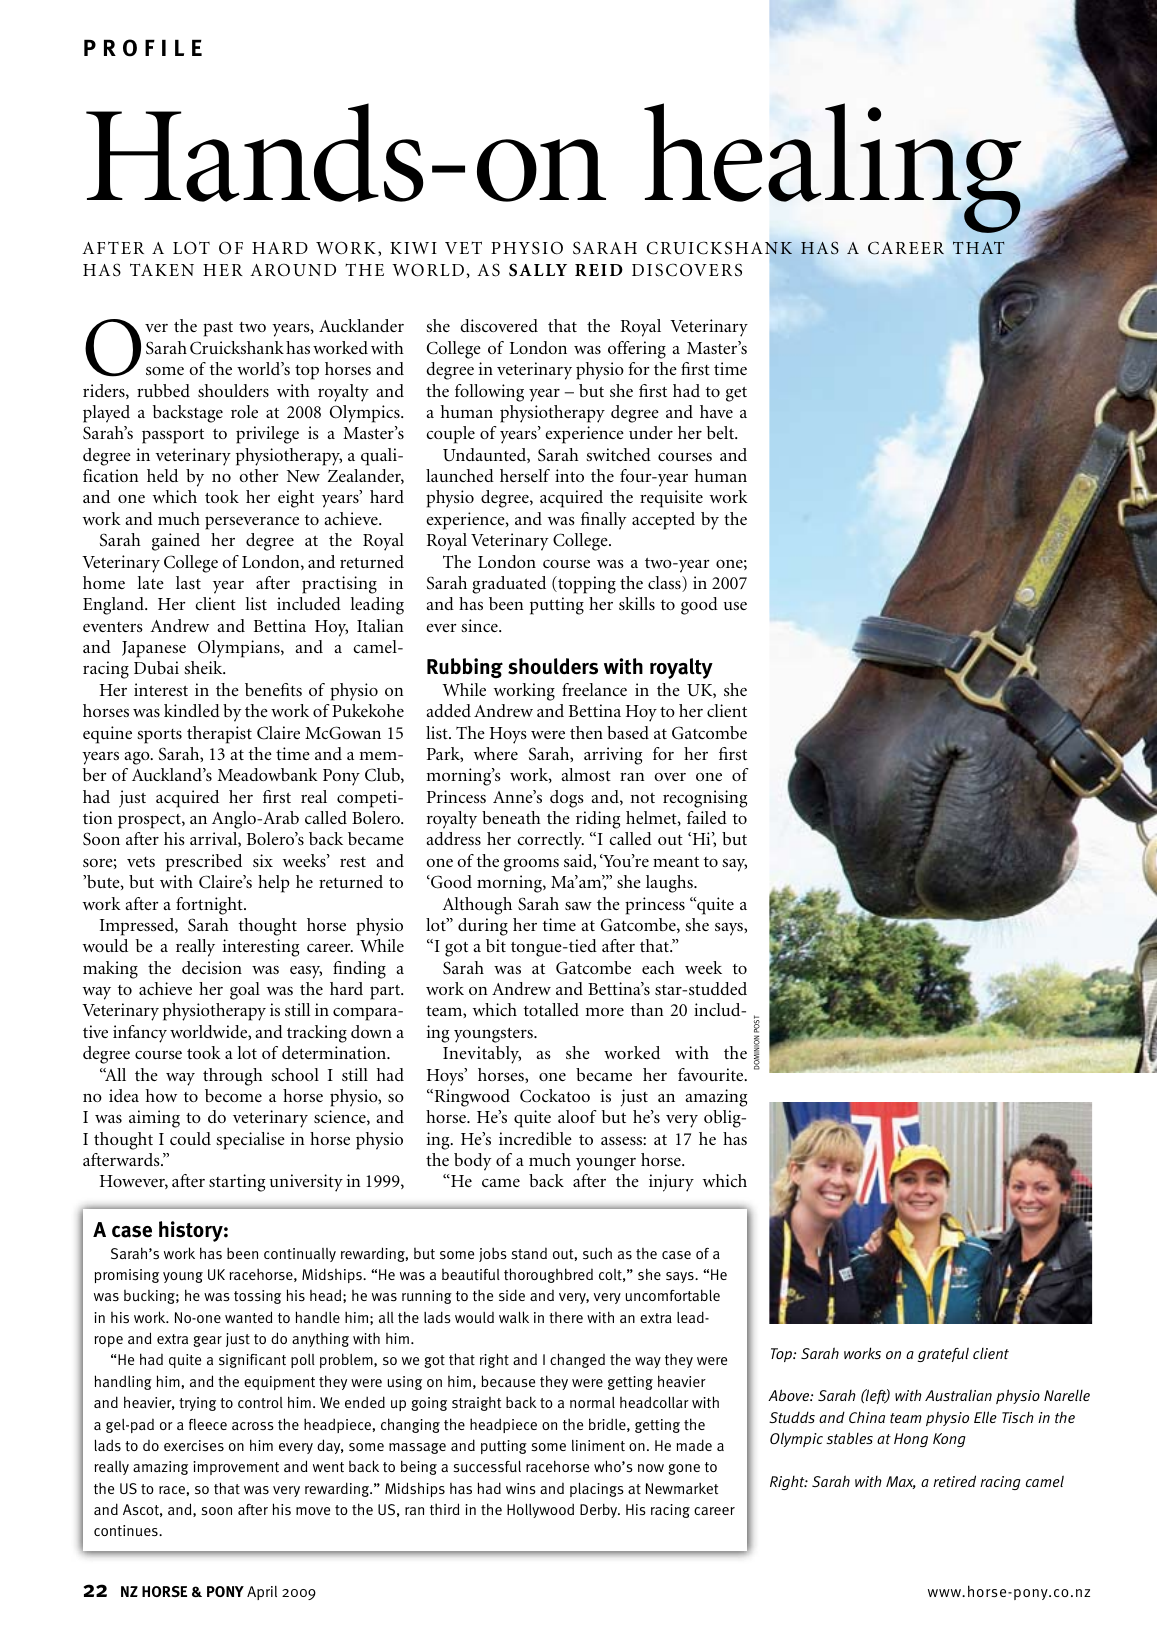 Image resolution: width=1157 pixels, height=1636 pixels. What do you see at coordinates (176, 542) in the screenshot?
I see `gained` at bounding box center [176, 542].
